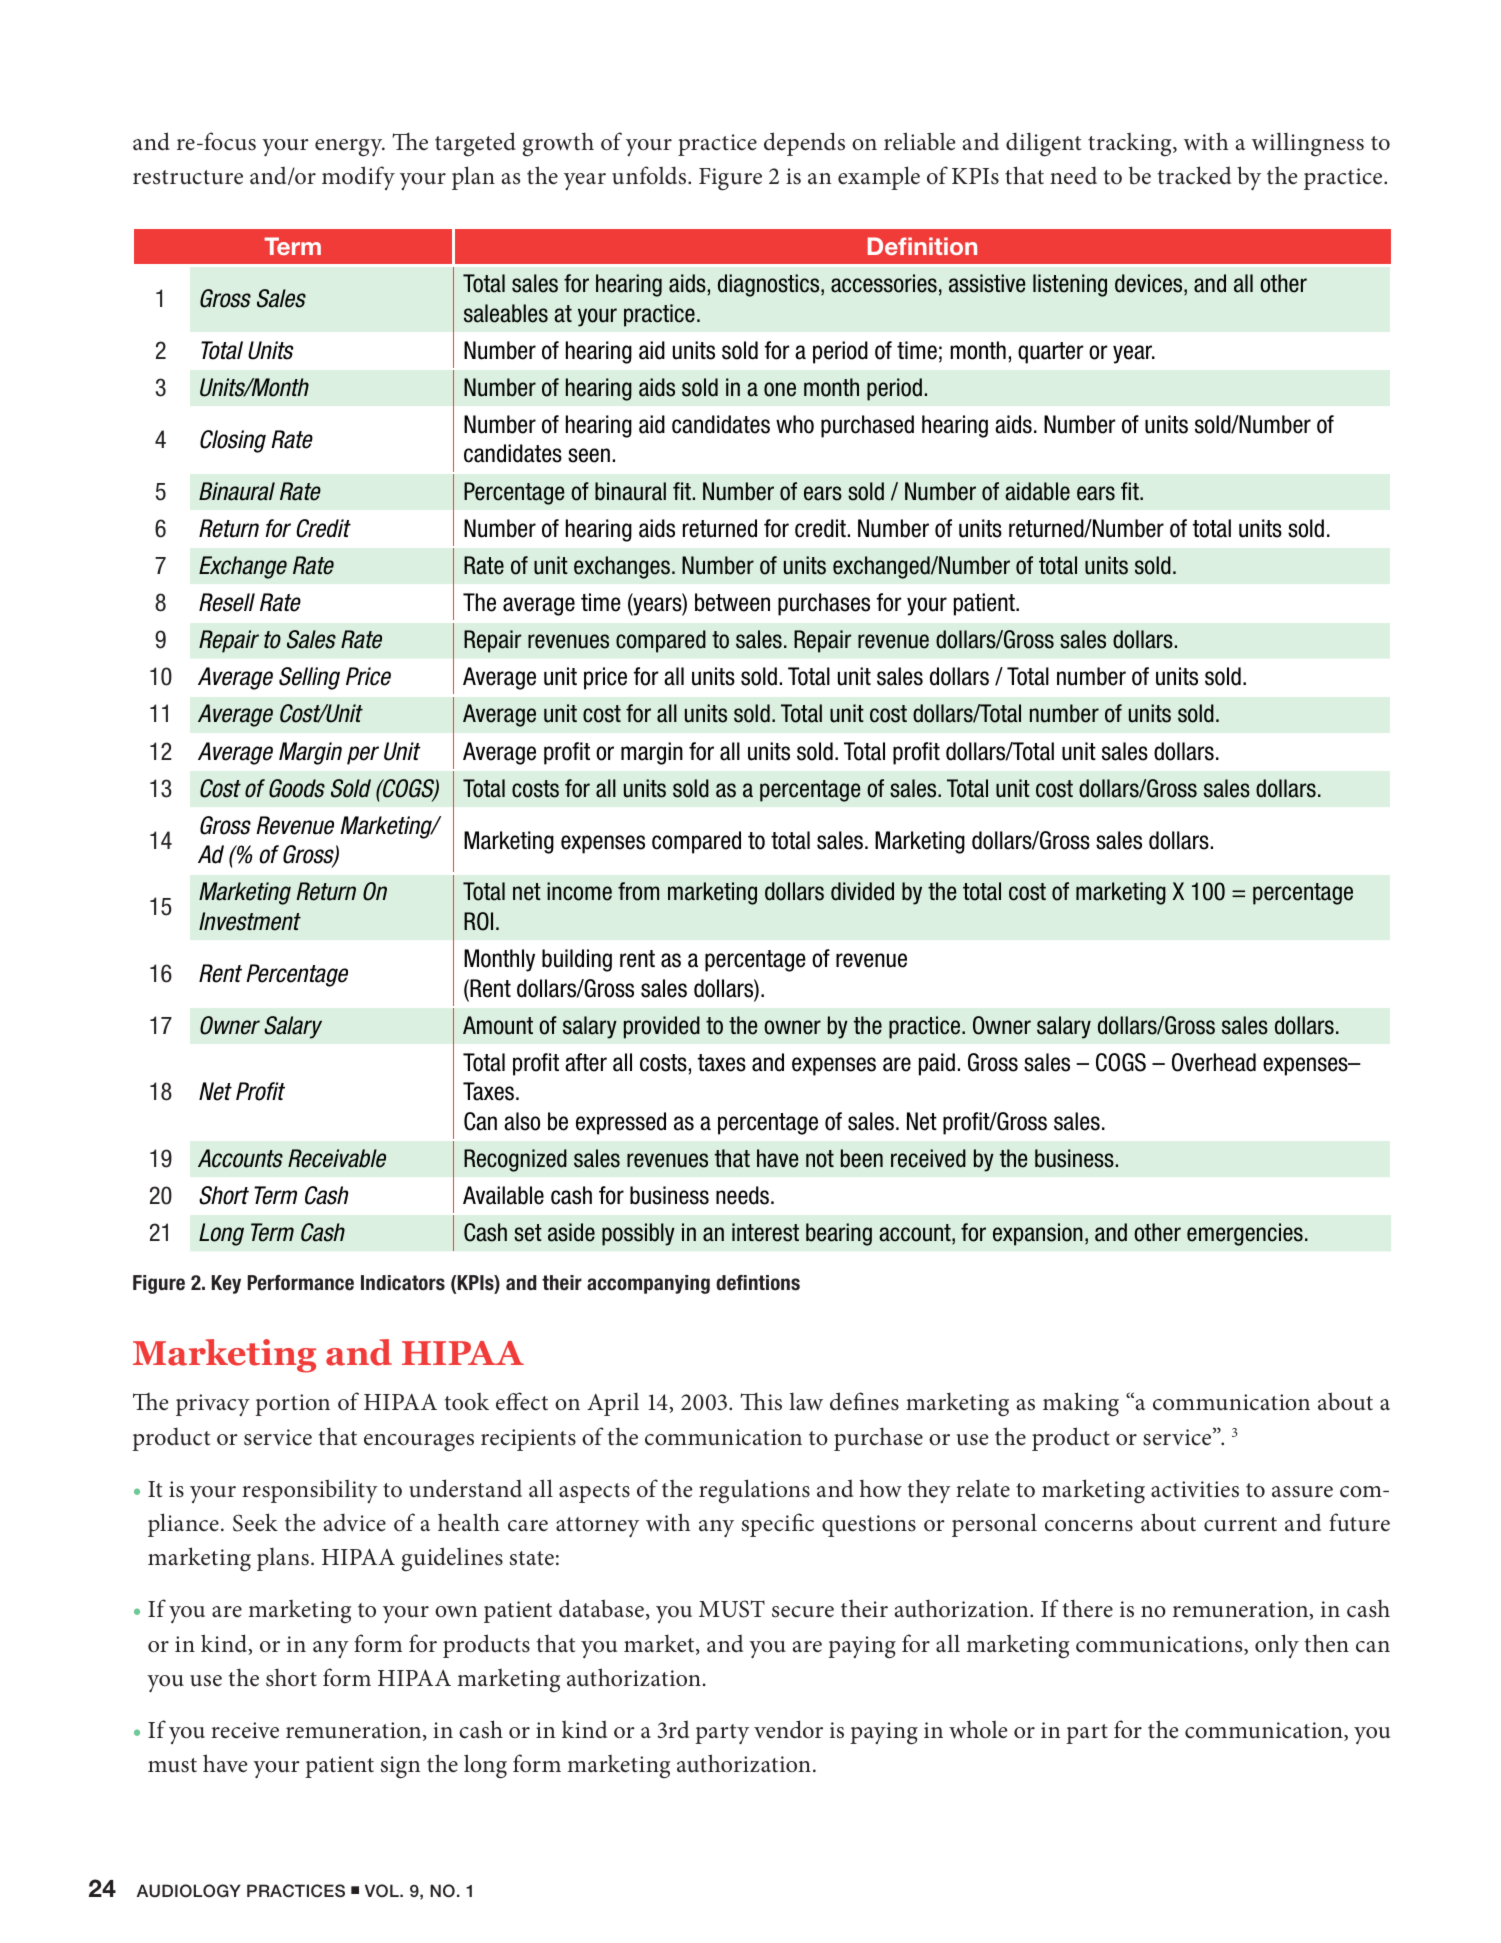 This screenshot has width=1501, height=1943. I want to click on VOL, so click(383, 1891).
